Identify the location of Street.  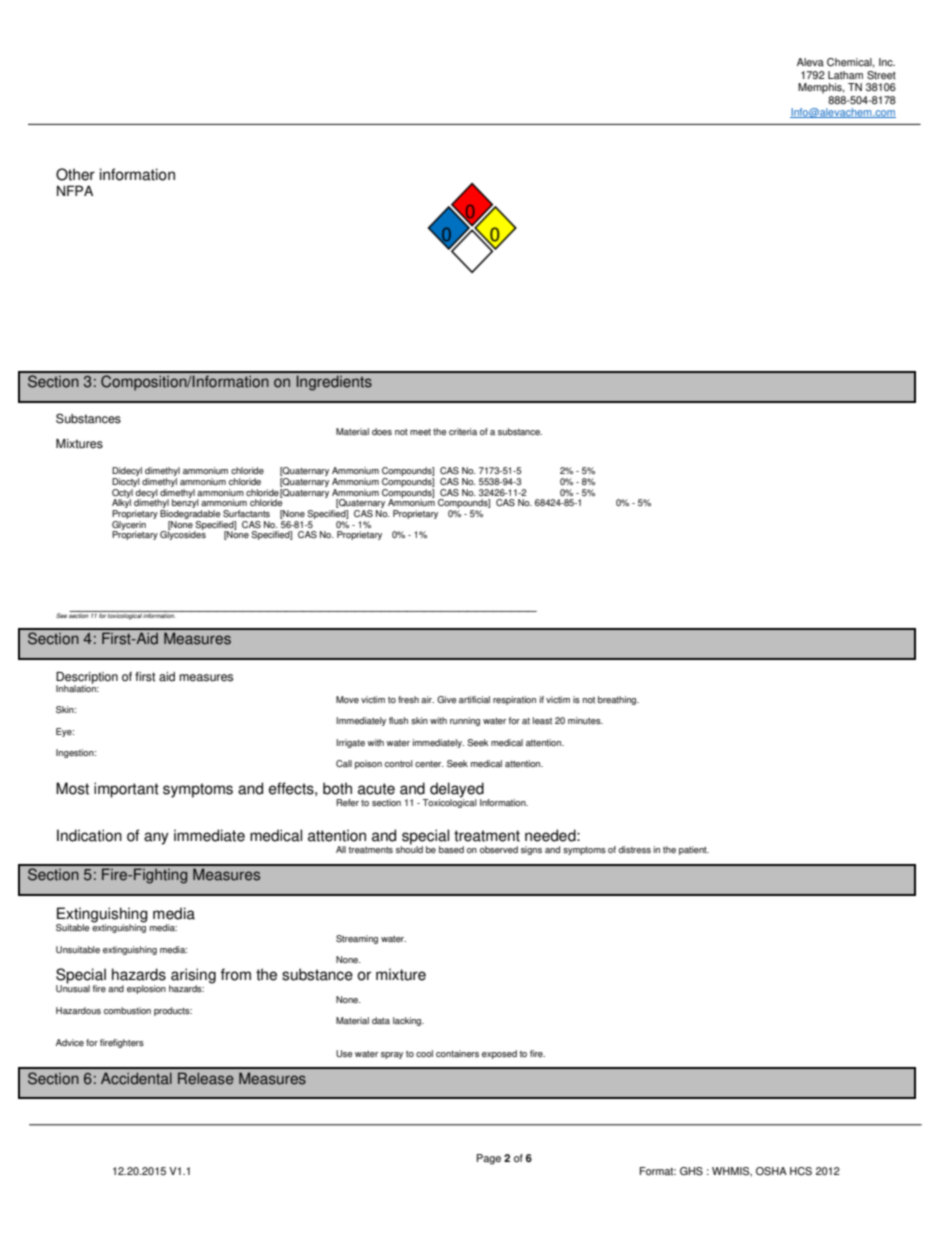
(881, 75).
